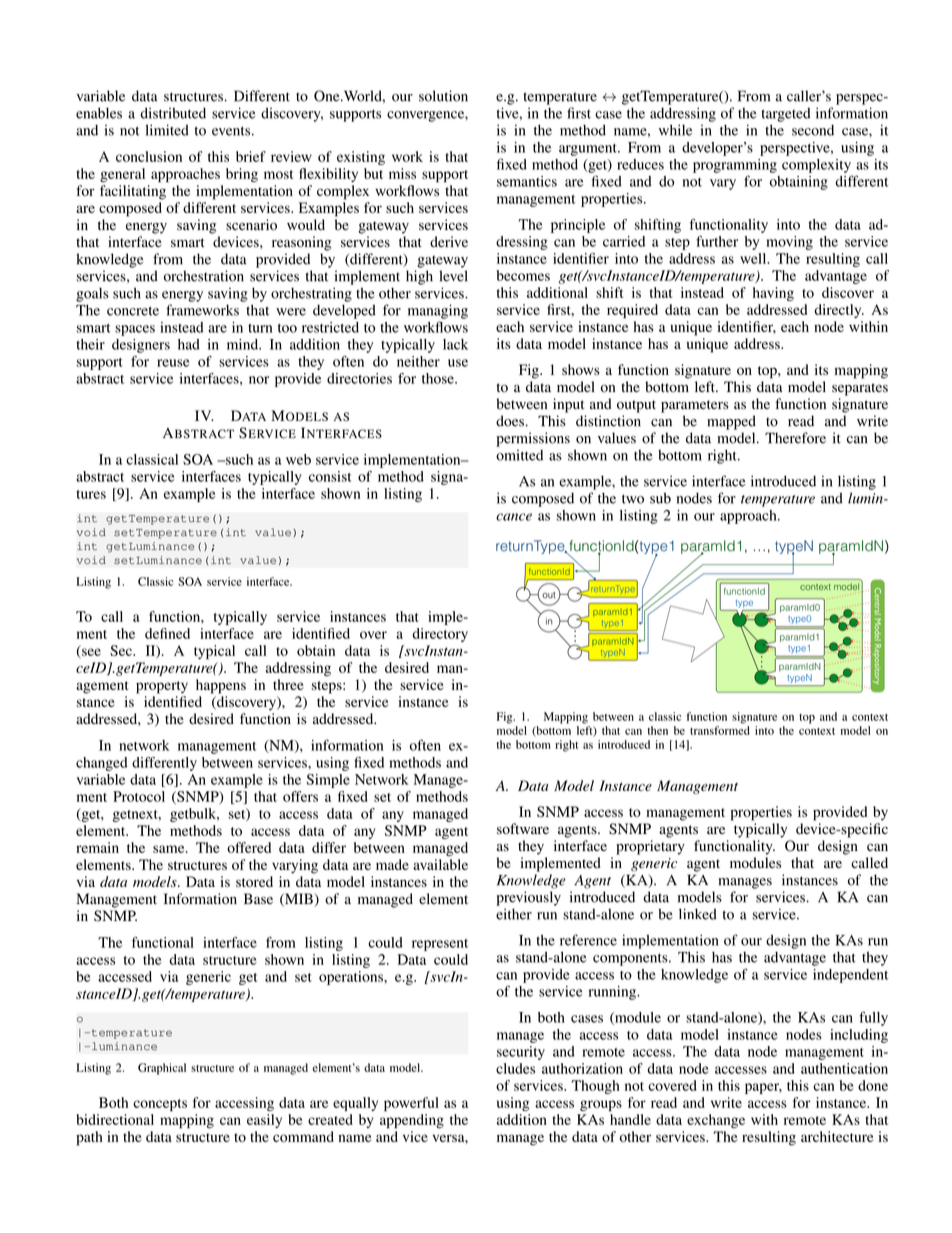  I want to click on concepts, so click(160, 1105).
